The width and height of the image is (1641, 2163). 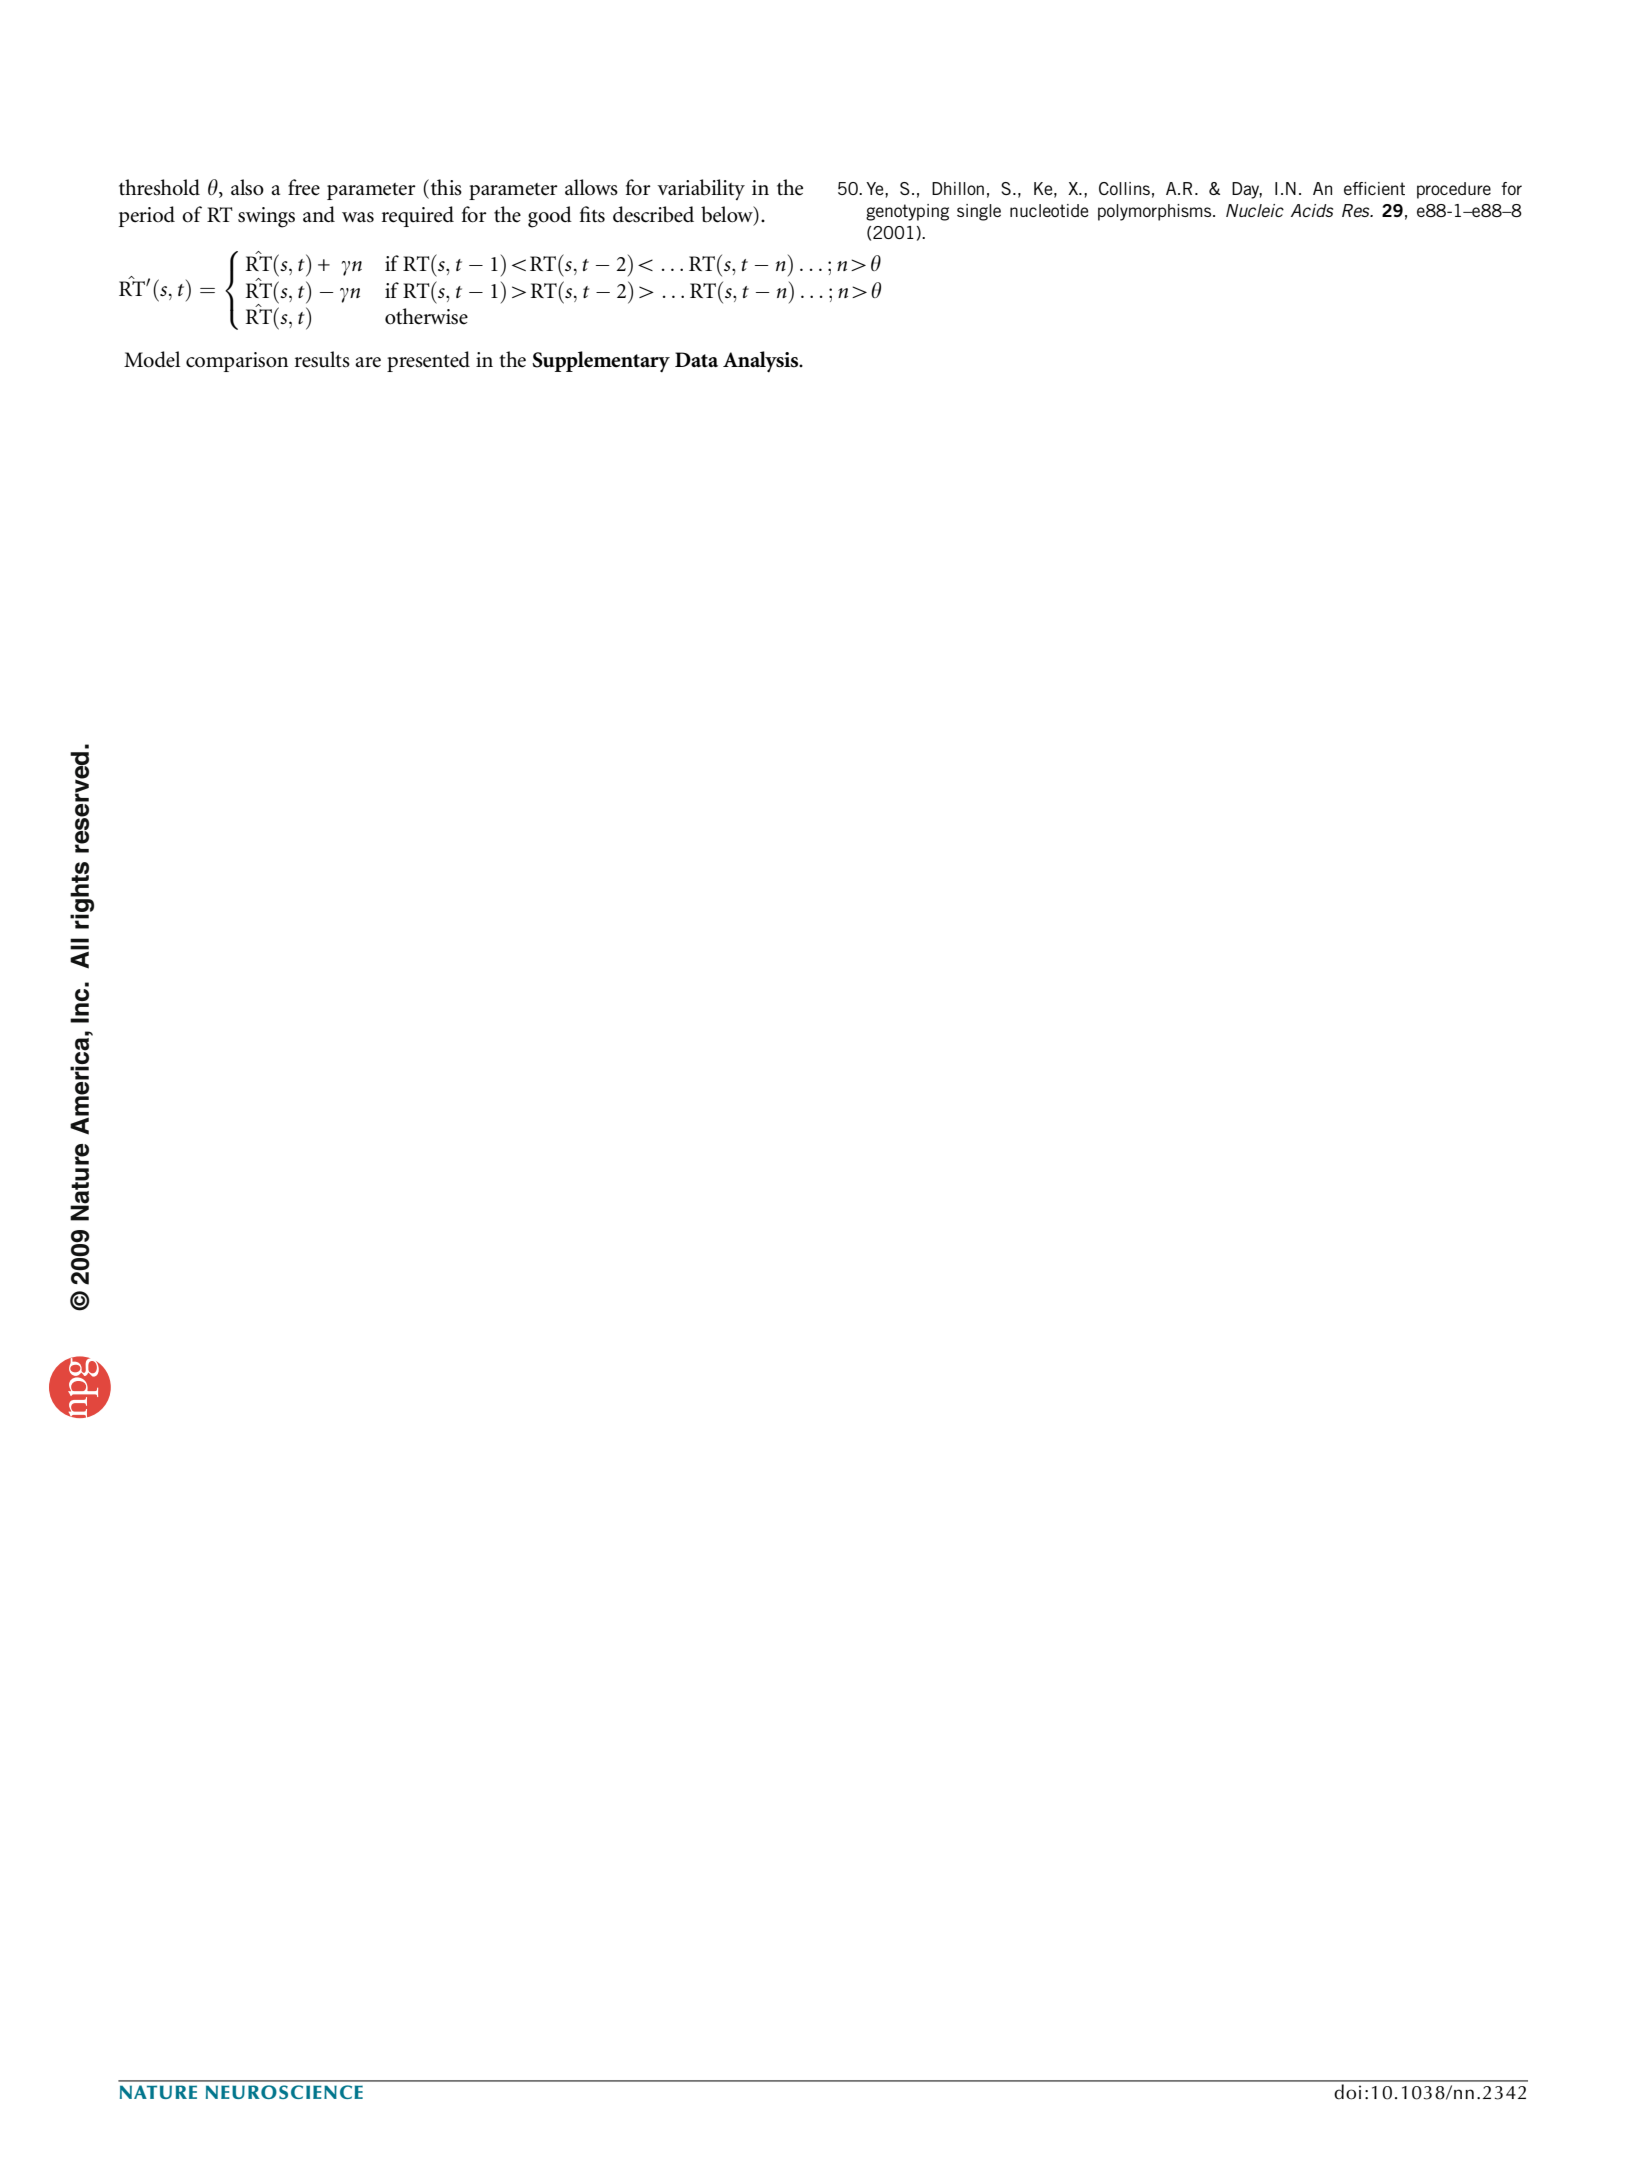 What do you see at coordinates (284, 2092) in the image?
I see `NEUROSCIENCE` at bounding box center [284, 2092].
